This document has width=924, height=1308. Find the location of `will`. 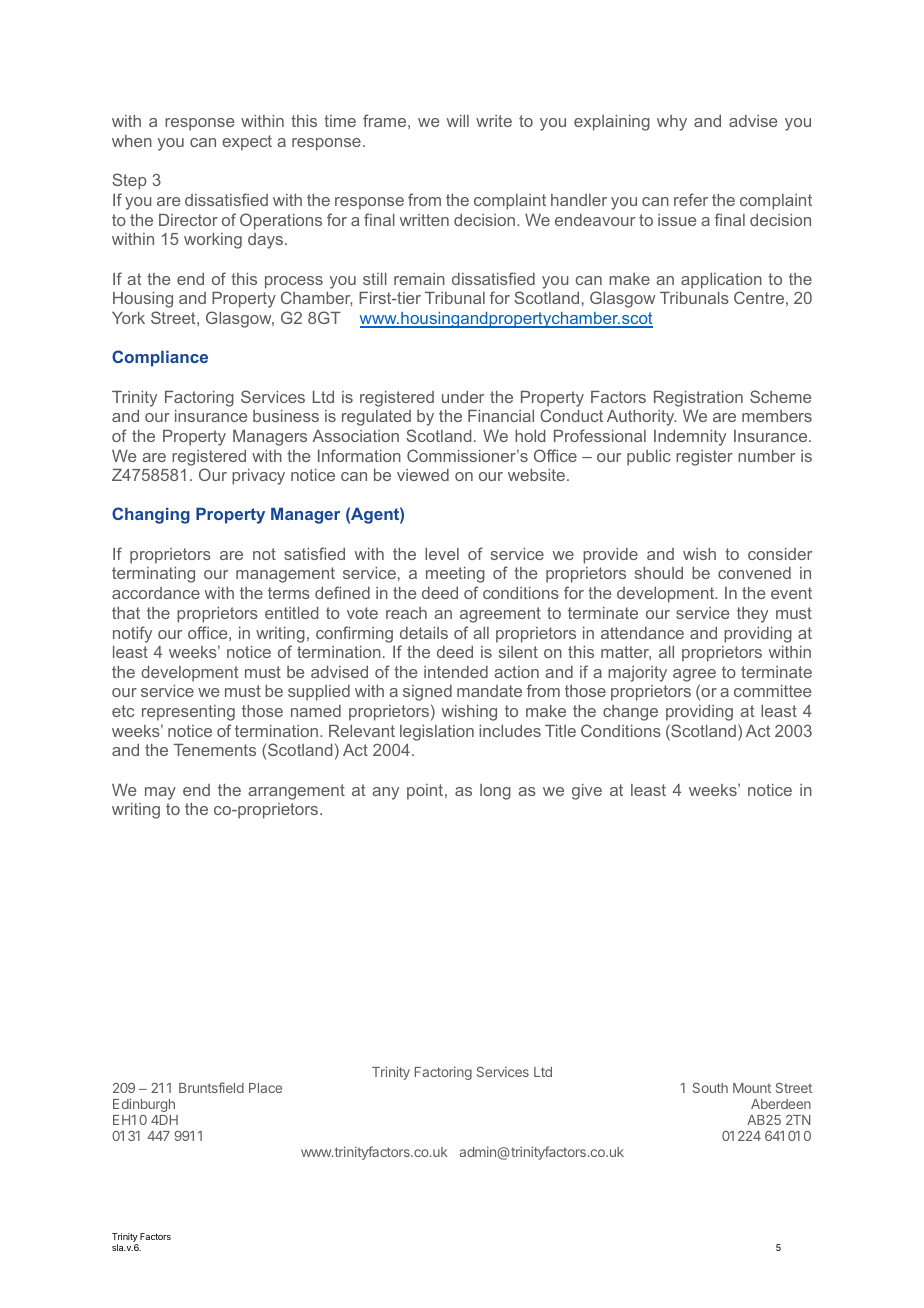

will is located at coordinates (458, 121).
